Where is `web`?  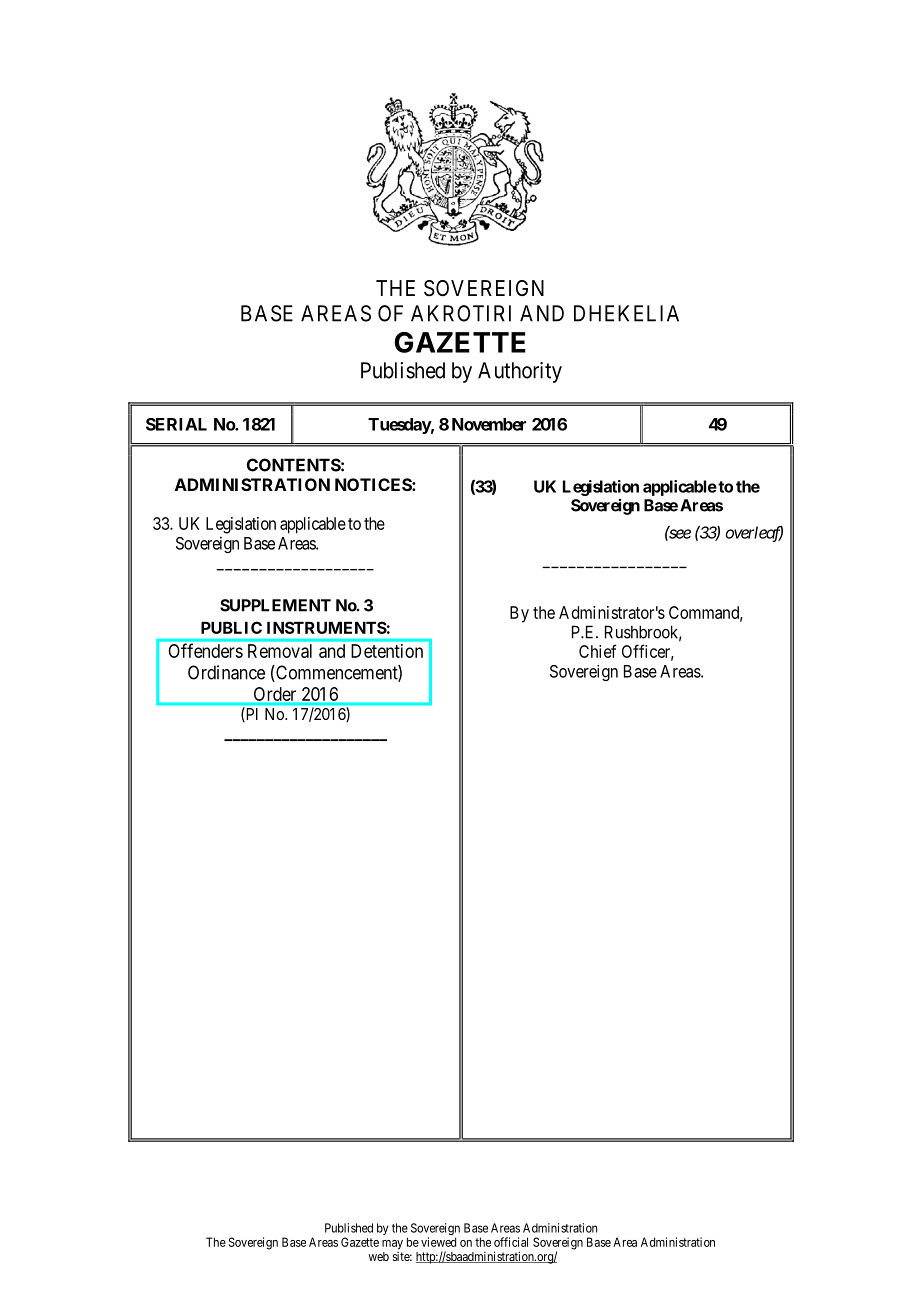 web is located at coordinates (378, 1256).
